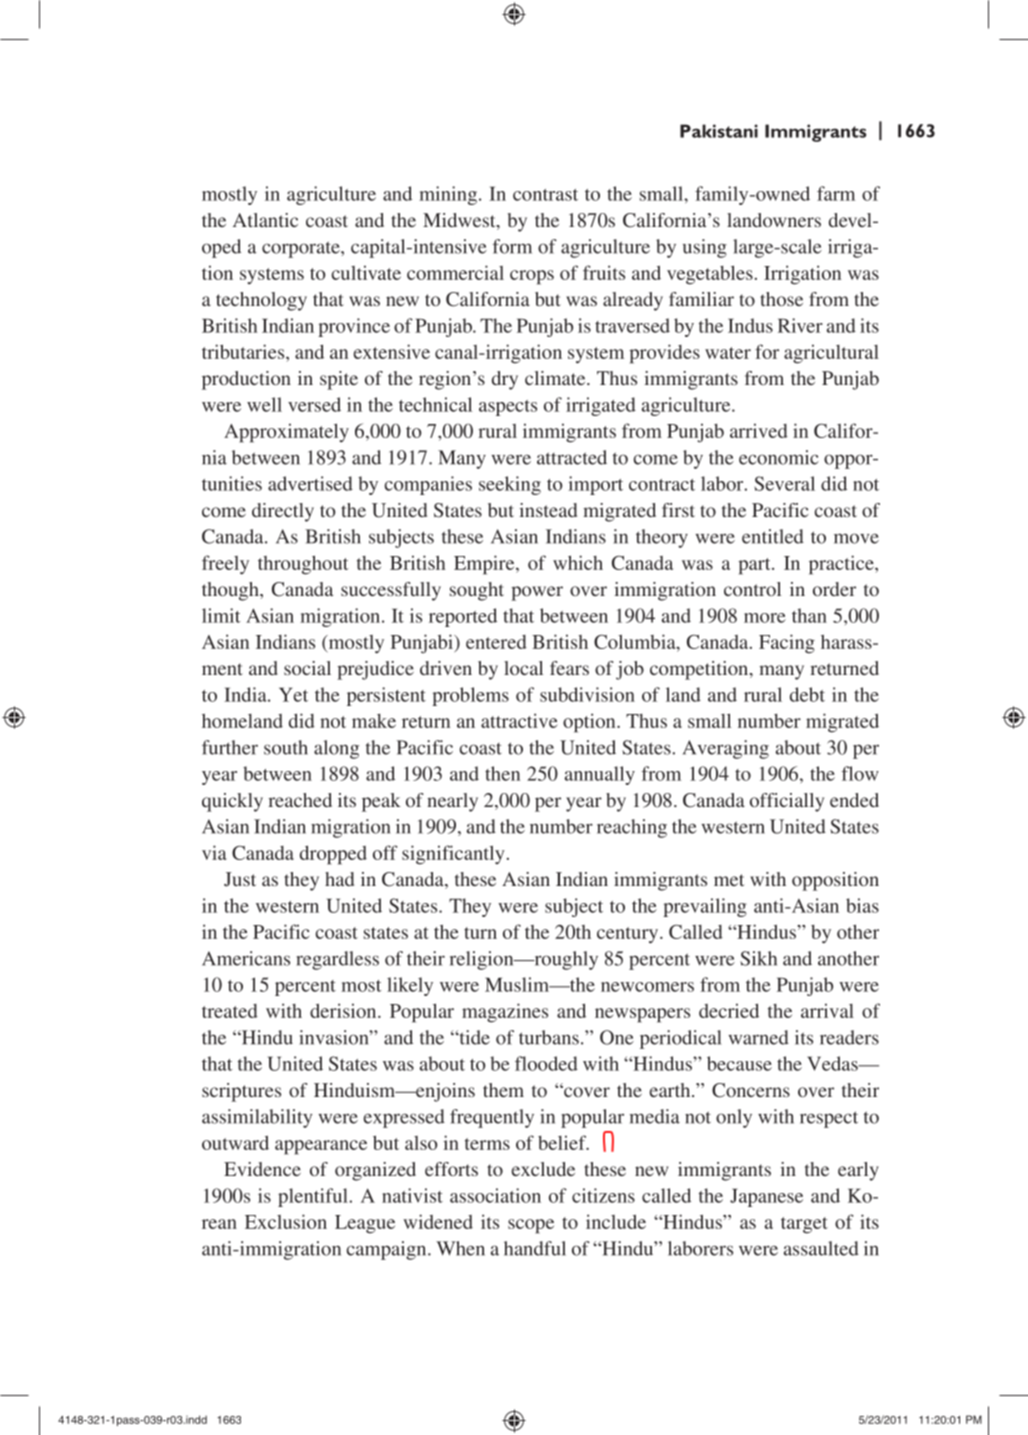 The height and width of the page is (1435, 1028). What do you see at coordinates (545, 195) in the page?
I see `contrast` at bounding box center [545, 195].
